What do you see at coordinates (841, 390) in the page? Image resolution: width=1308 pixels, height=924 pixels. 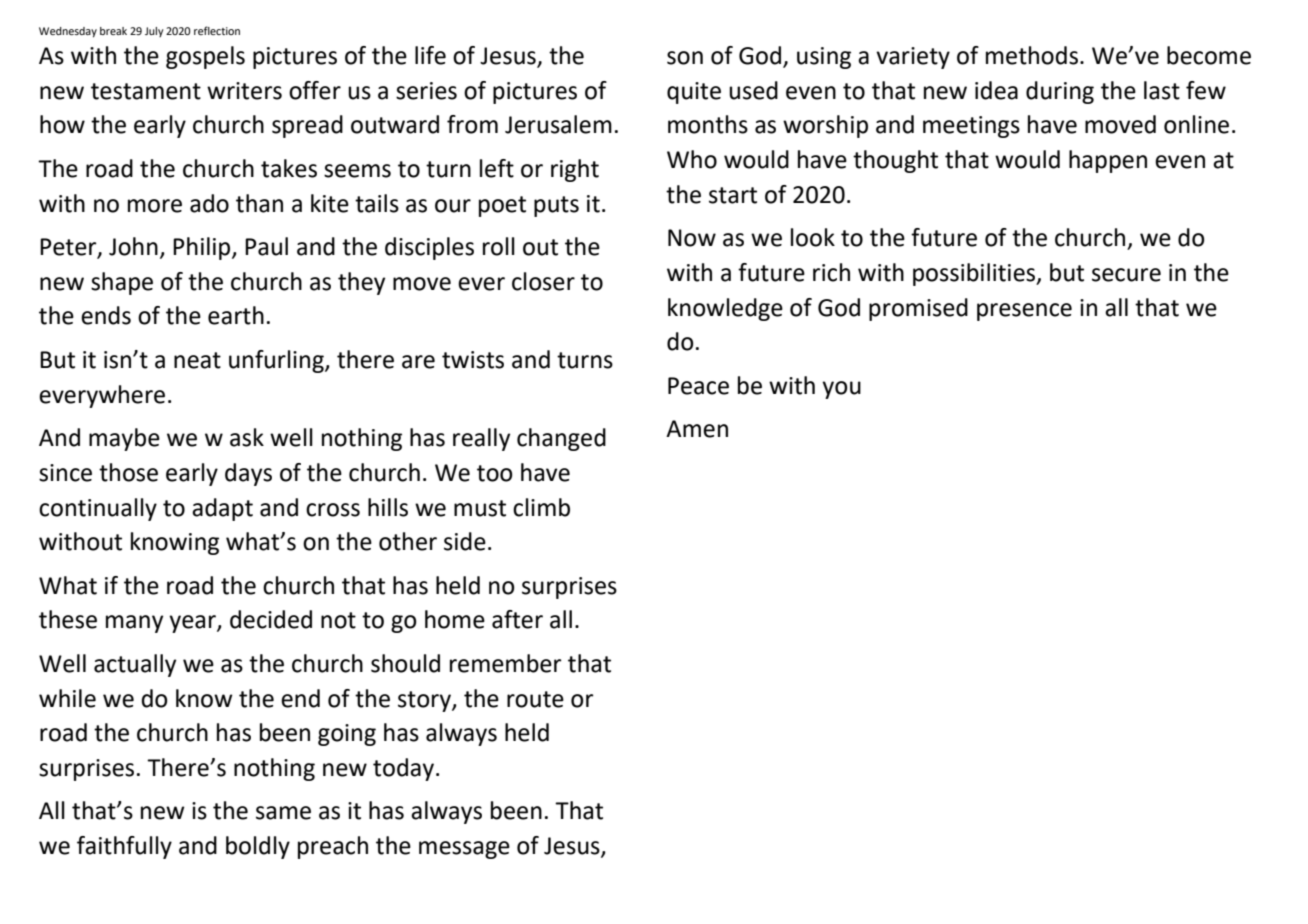 I see `you` at bounding box center [841, 390].
